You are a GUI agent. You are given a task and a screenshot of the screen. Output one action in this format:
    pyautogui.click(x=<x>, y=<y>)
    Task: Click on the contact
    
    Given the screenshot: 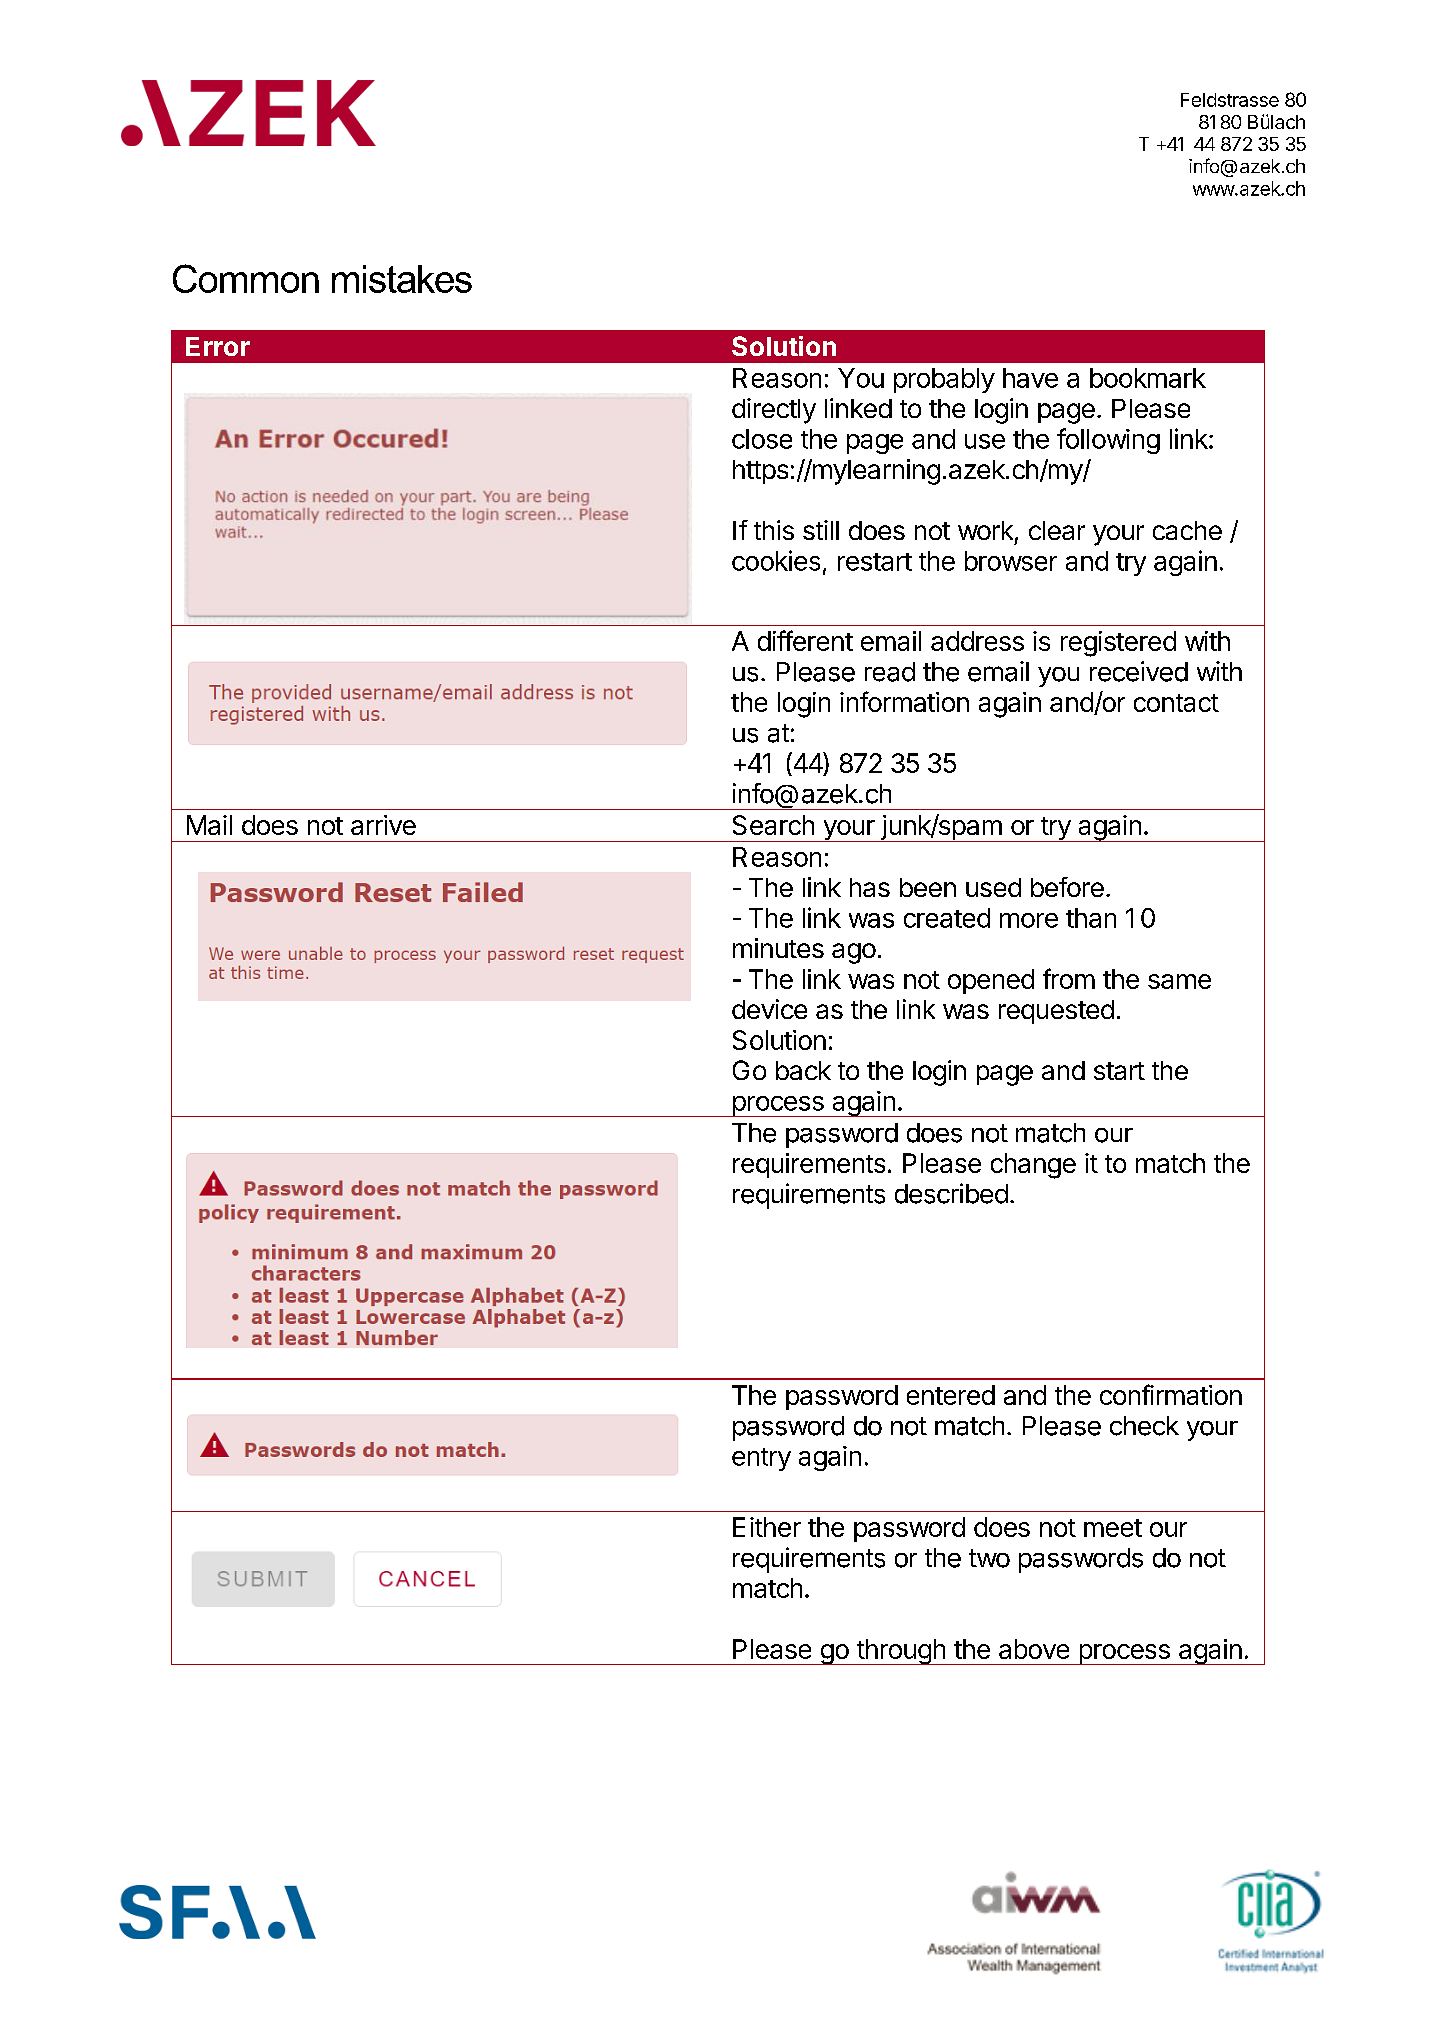 What is the action you would take?
    pyautogui.click(x=1176, y=703)
